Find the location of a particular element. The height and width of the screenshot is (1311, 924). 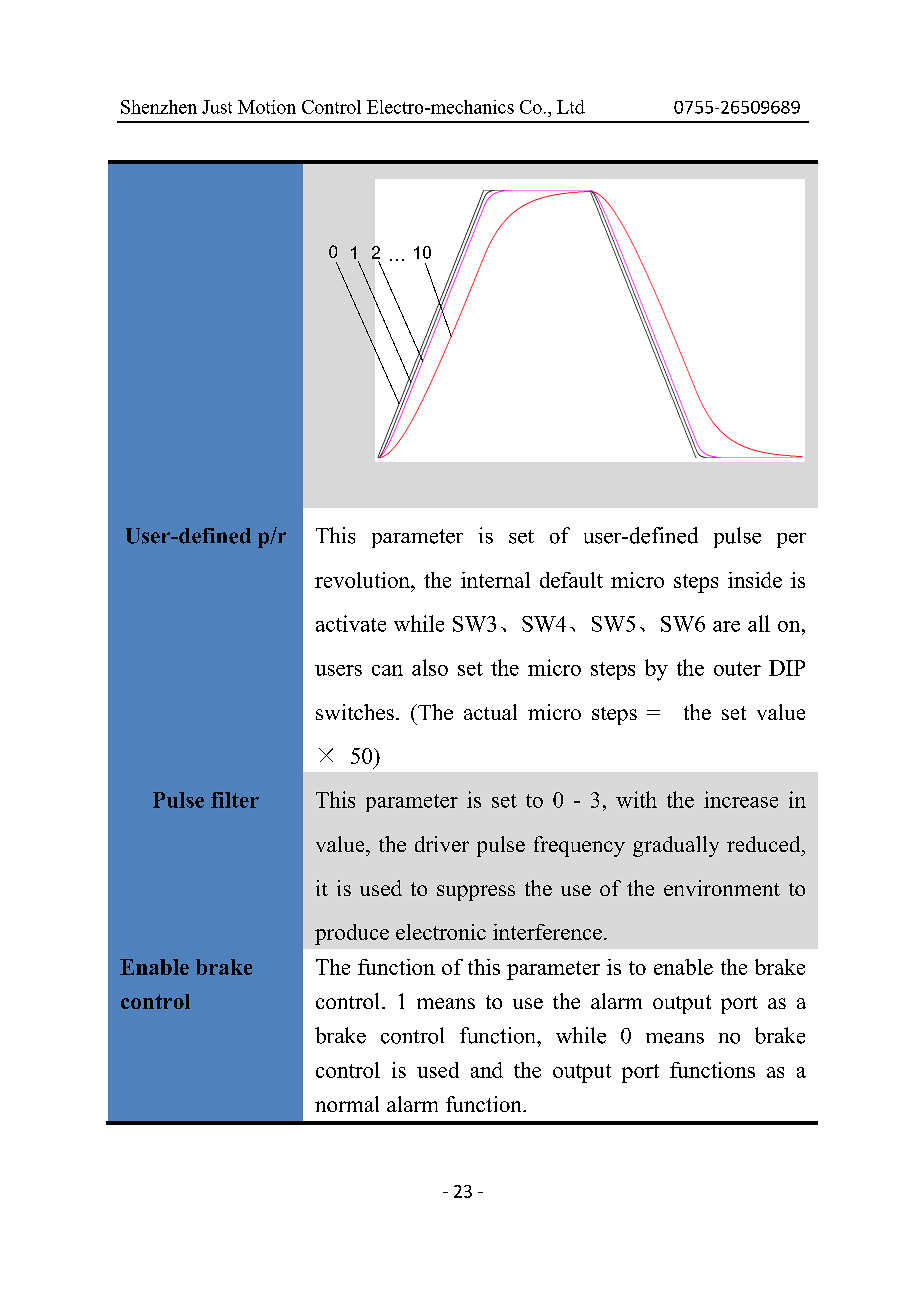

environment is located at coordinates (722, 888).
